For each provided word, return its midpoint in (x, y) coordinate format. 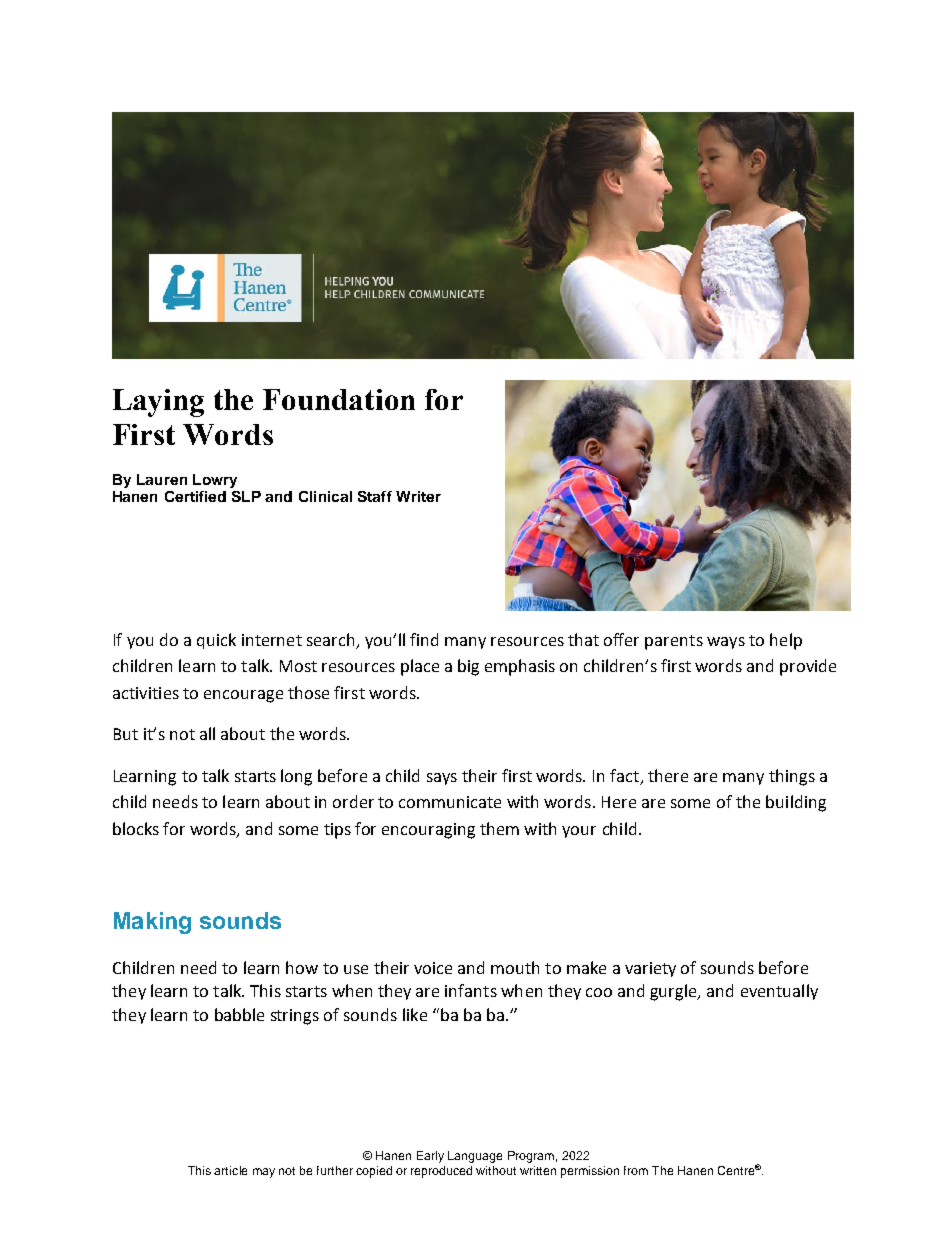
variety (650, 969)
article (230, 1170)
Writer (418, 496)
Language (475, 1157)
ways (726, 643)
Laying (158, 403)
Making (152, 923)
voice (433, 968)
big (468, 667)
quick (216, 641)
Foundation (339, 399)
